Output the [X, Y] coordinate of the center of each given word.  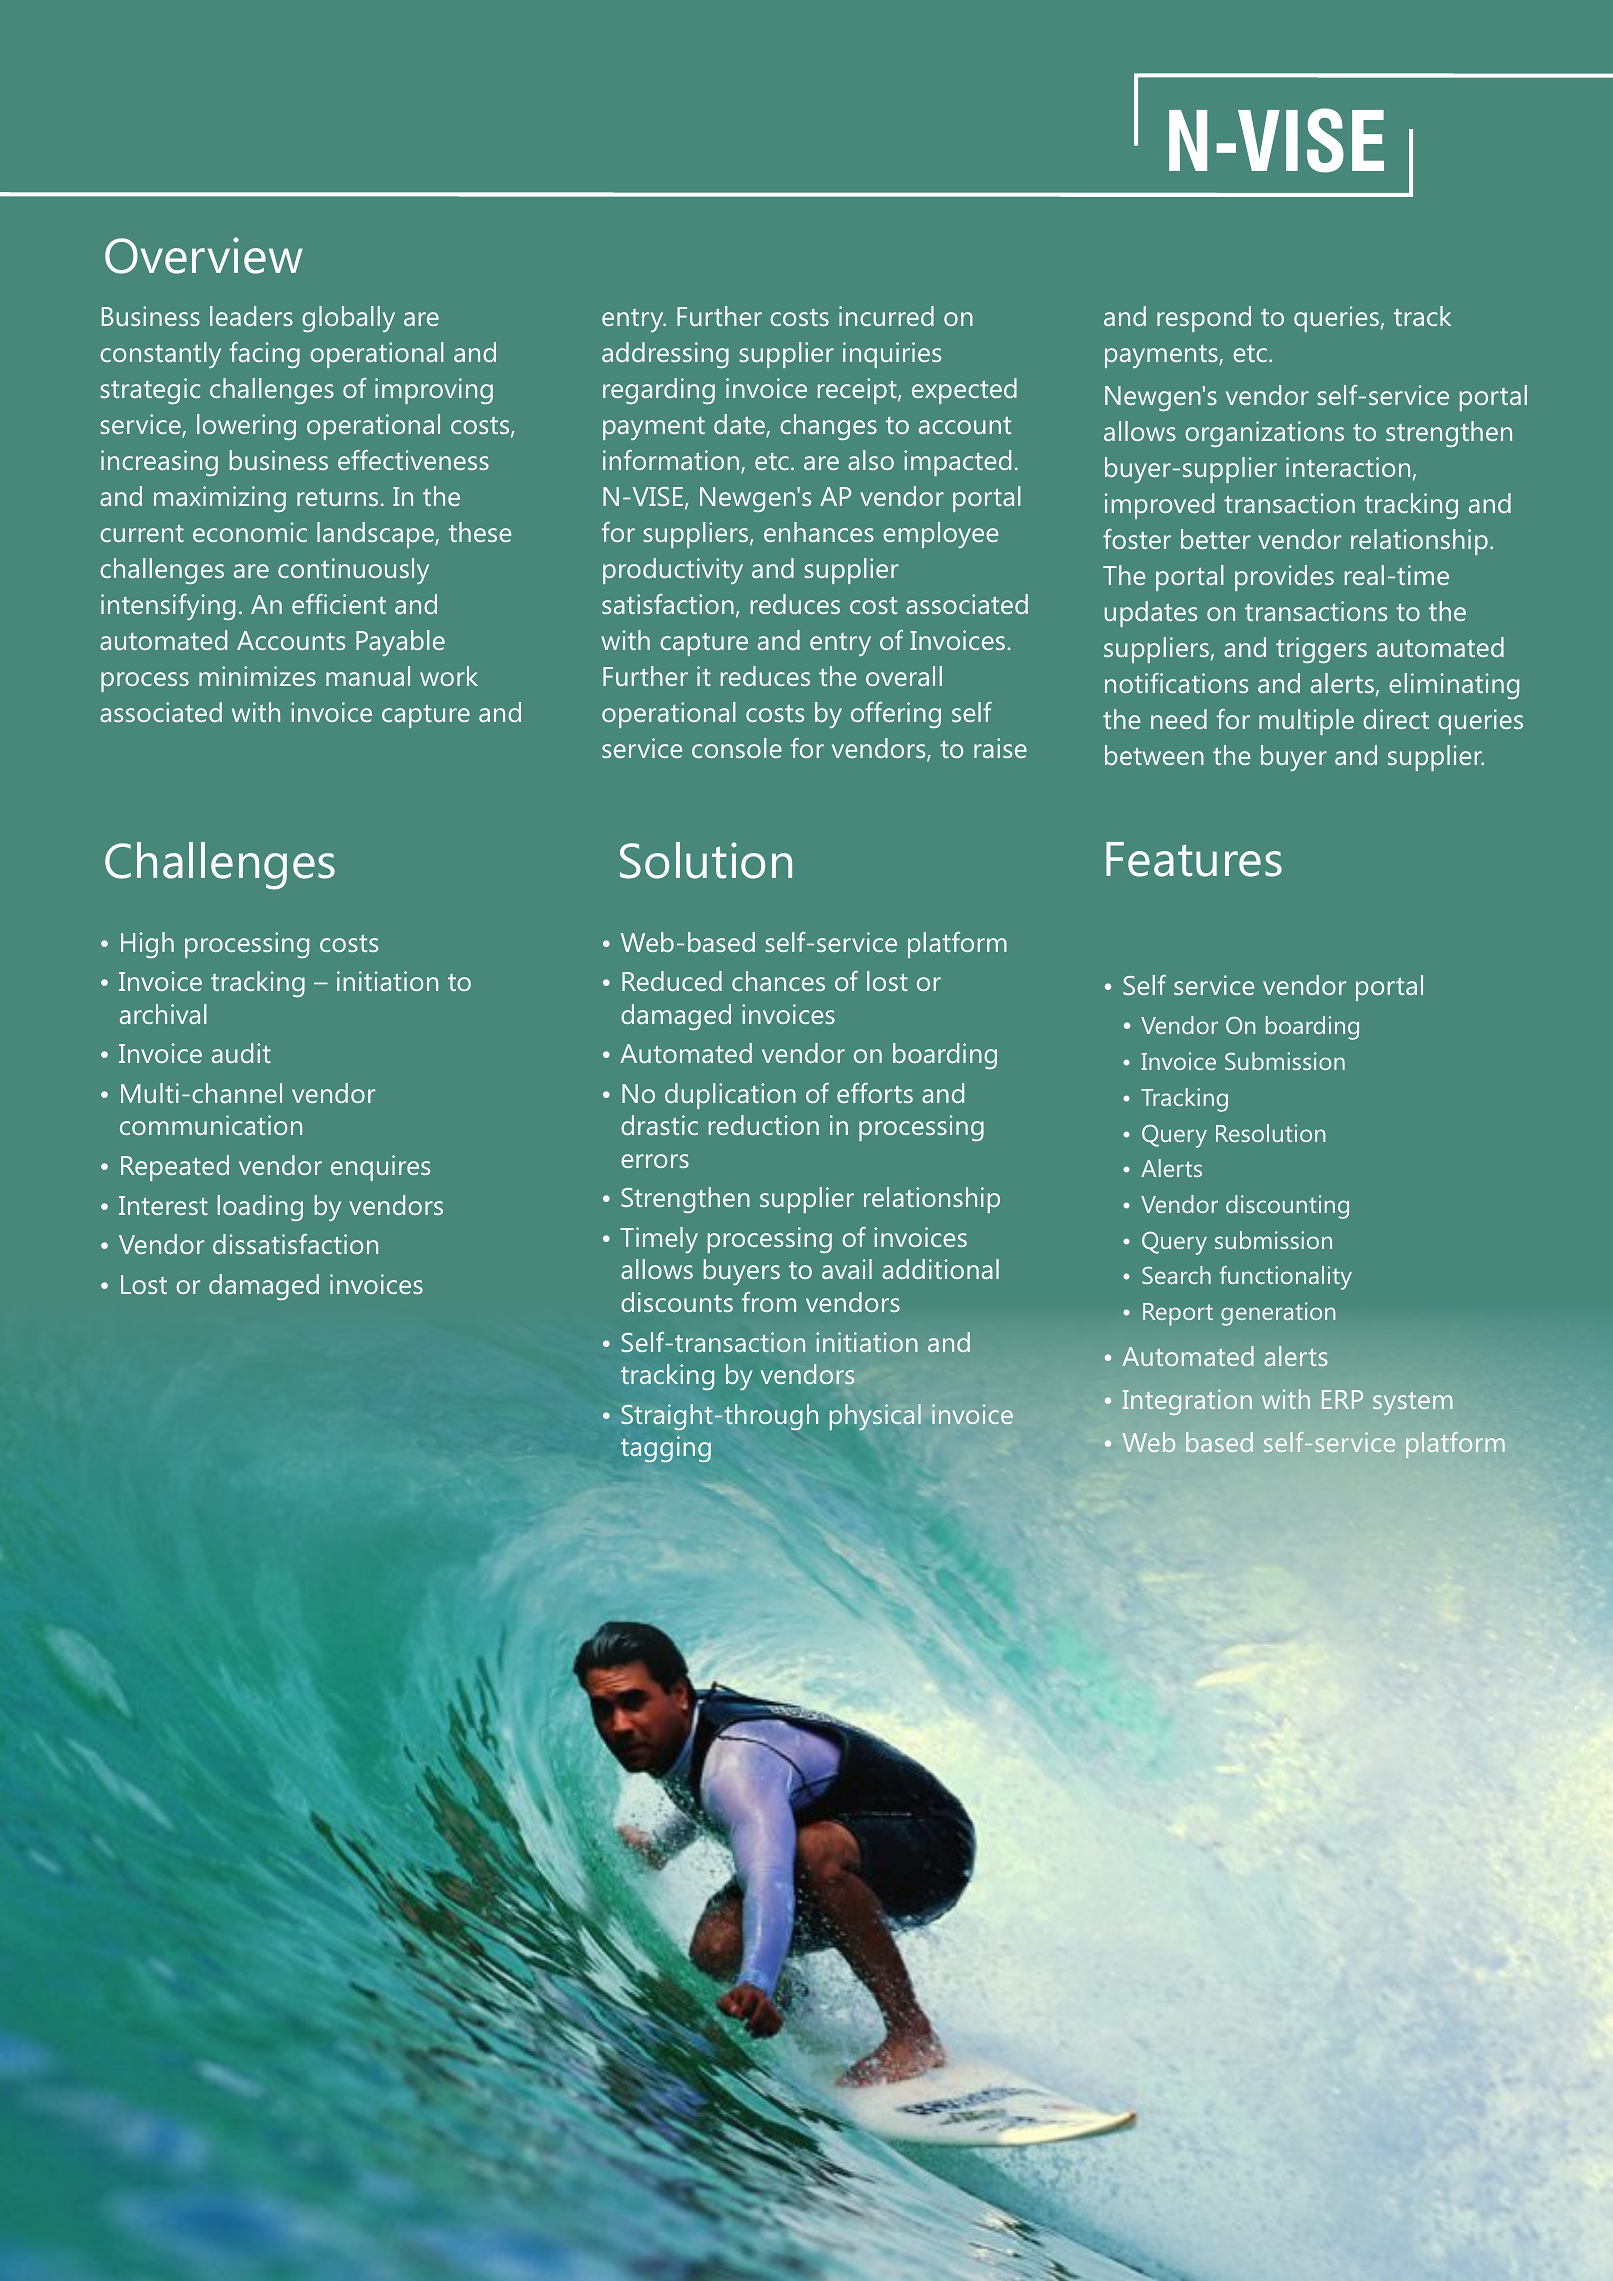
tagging [666, 1449]
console [737, 748]
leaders [251, 316]
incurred [886, 316]
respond [1204, 319]
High [147, 945]
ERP [1342, 1399]
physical [875, 1417]
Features [1194, 859]
